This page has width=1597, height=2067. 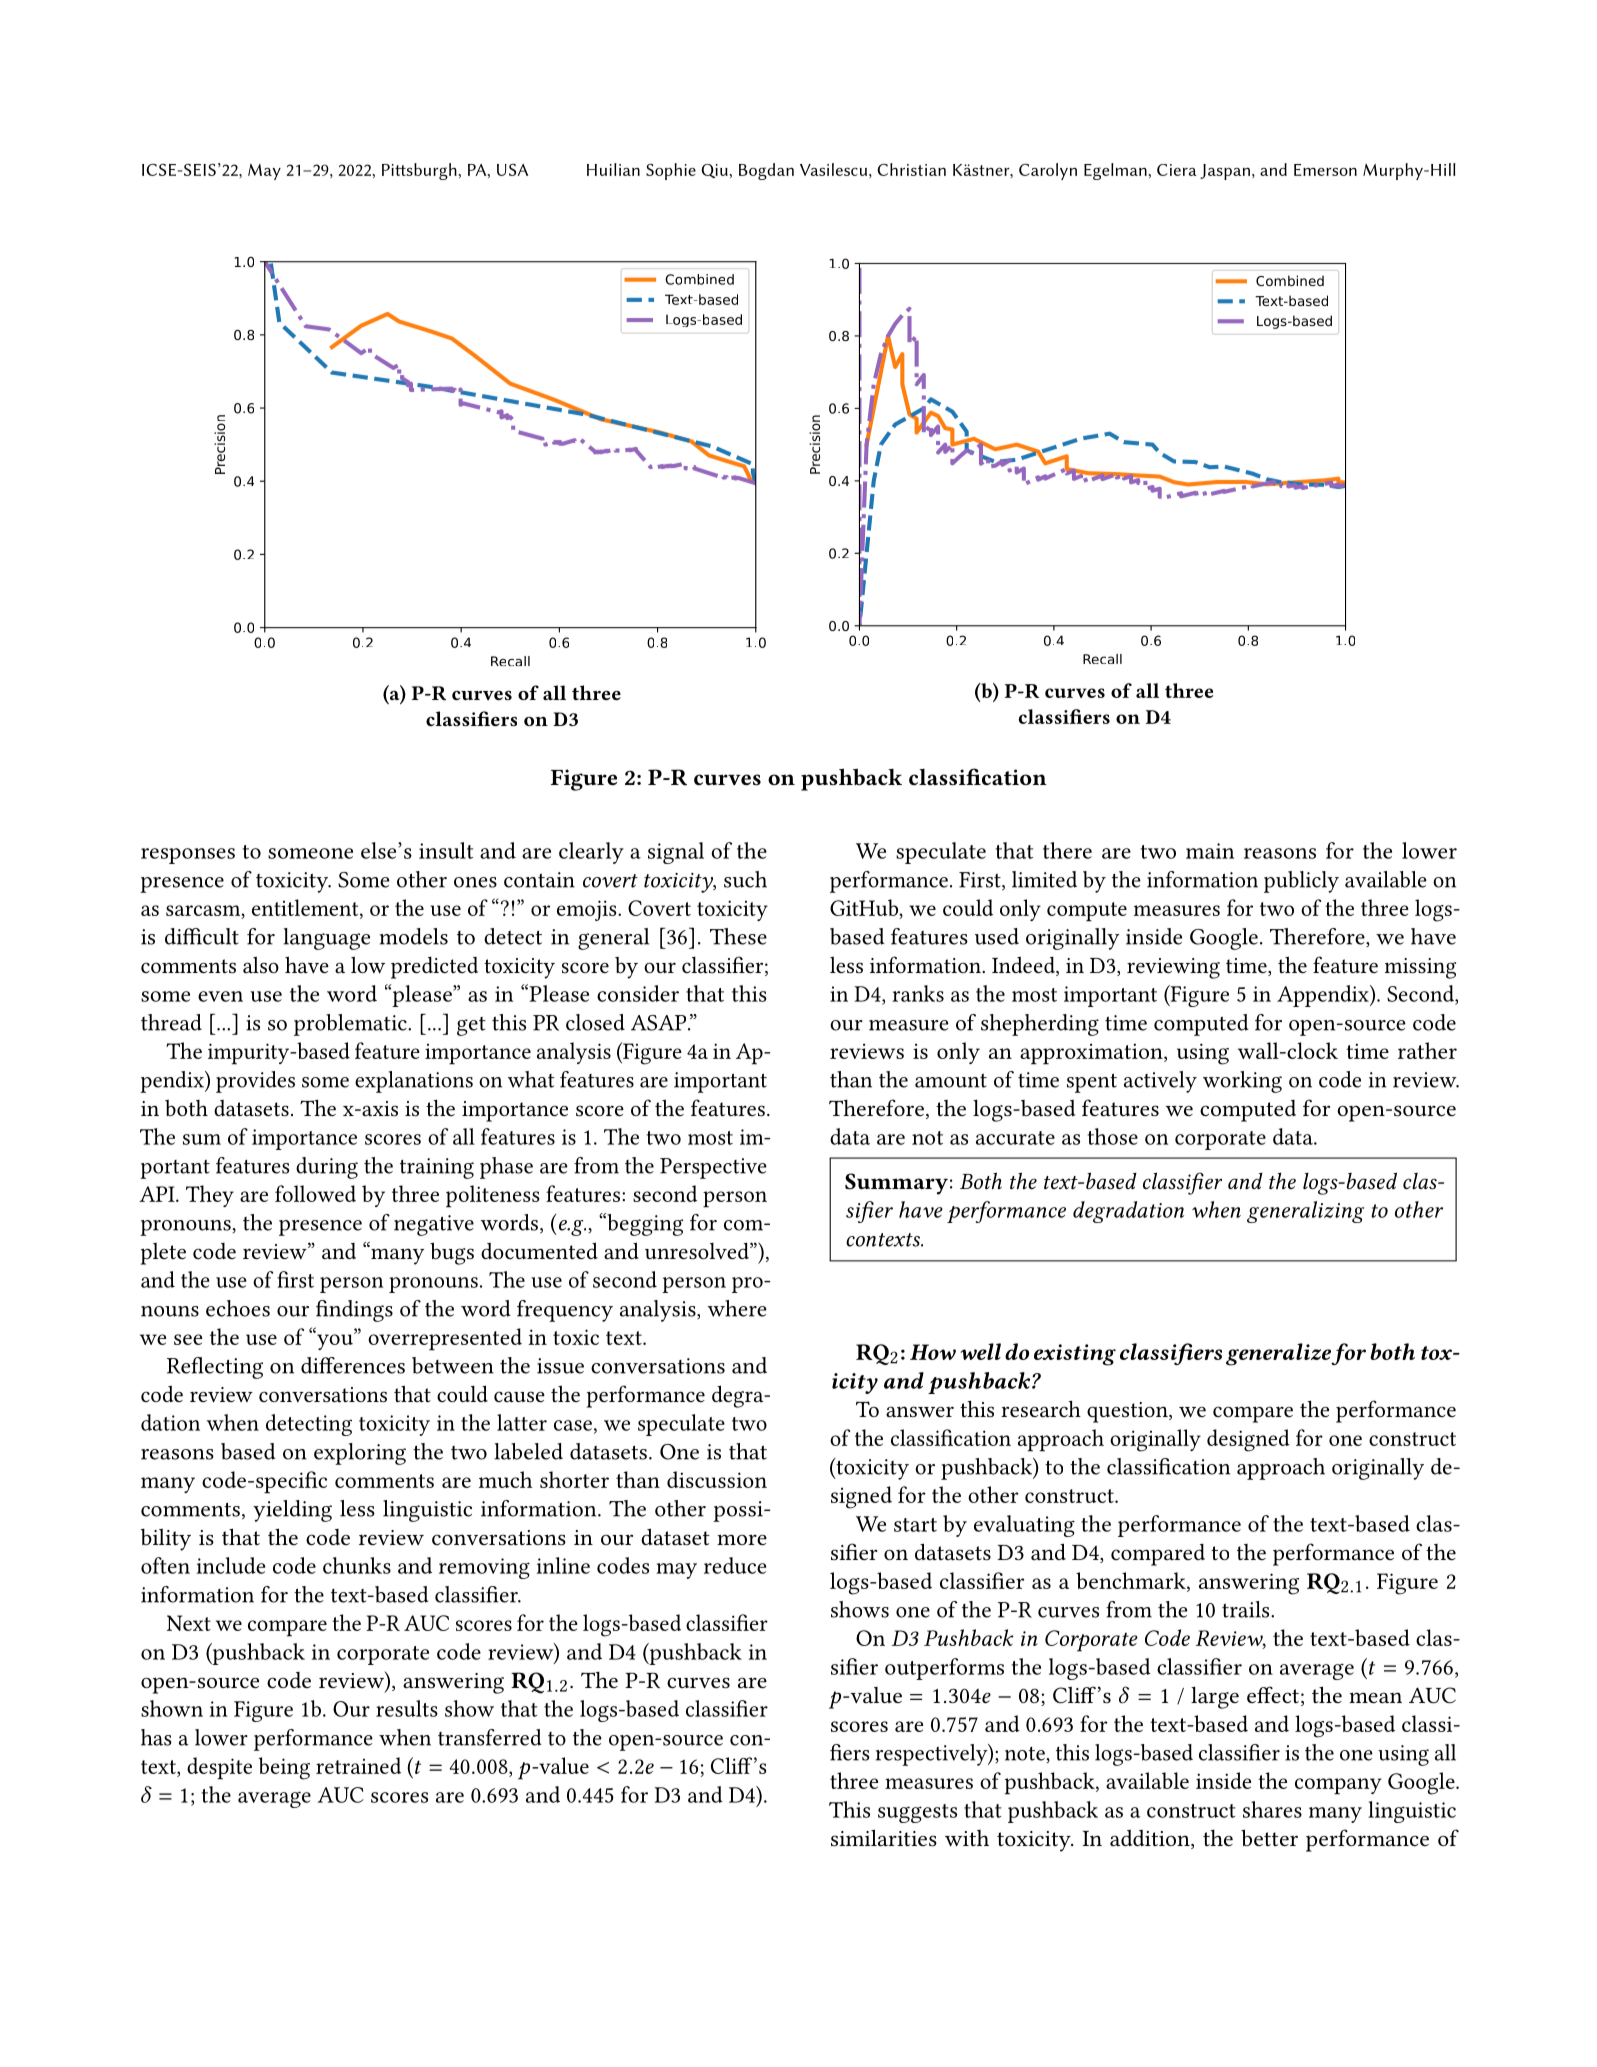 What do you see at coordinates (1325, 170) in the page?
I see `Emerson` at bounding box center [1325, 170].
